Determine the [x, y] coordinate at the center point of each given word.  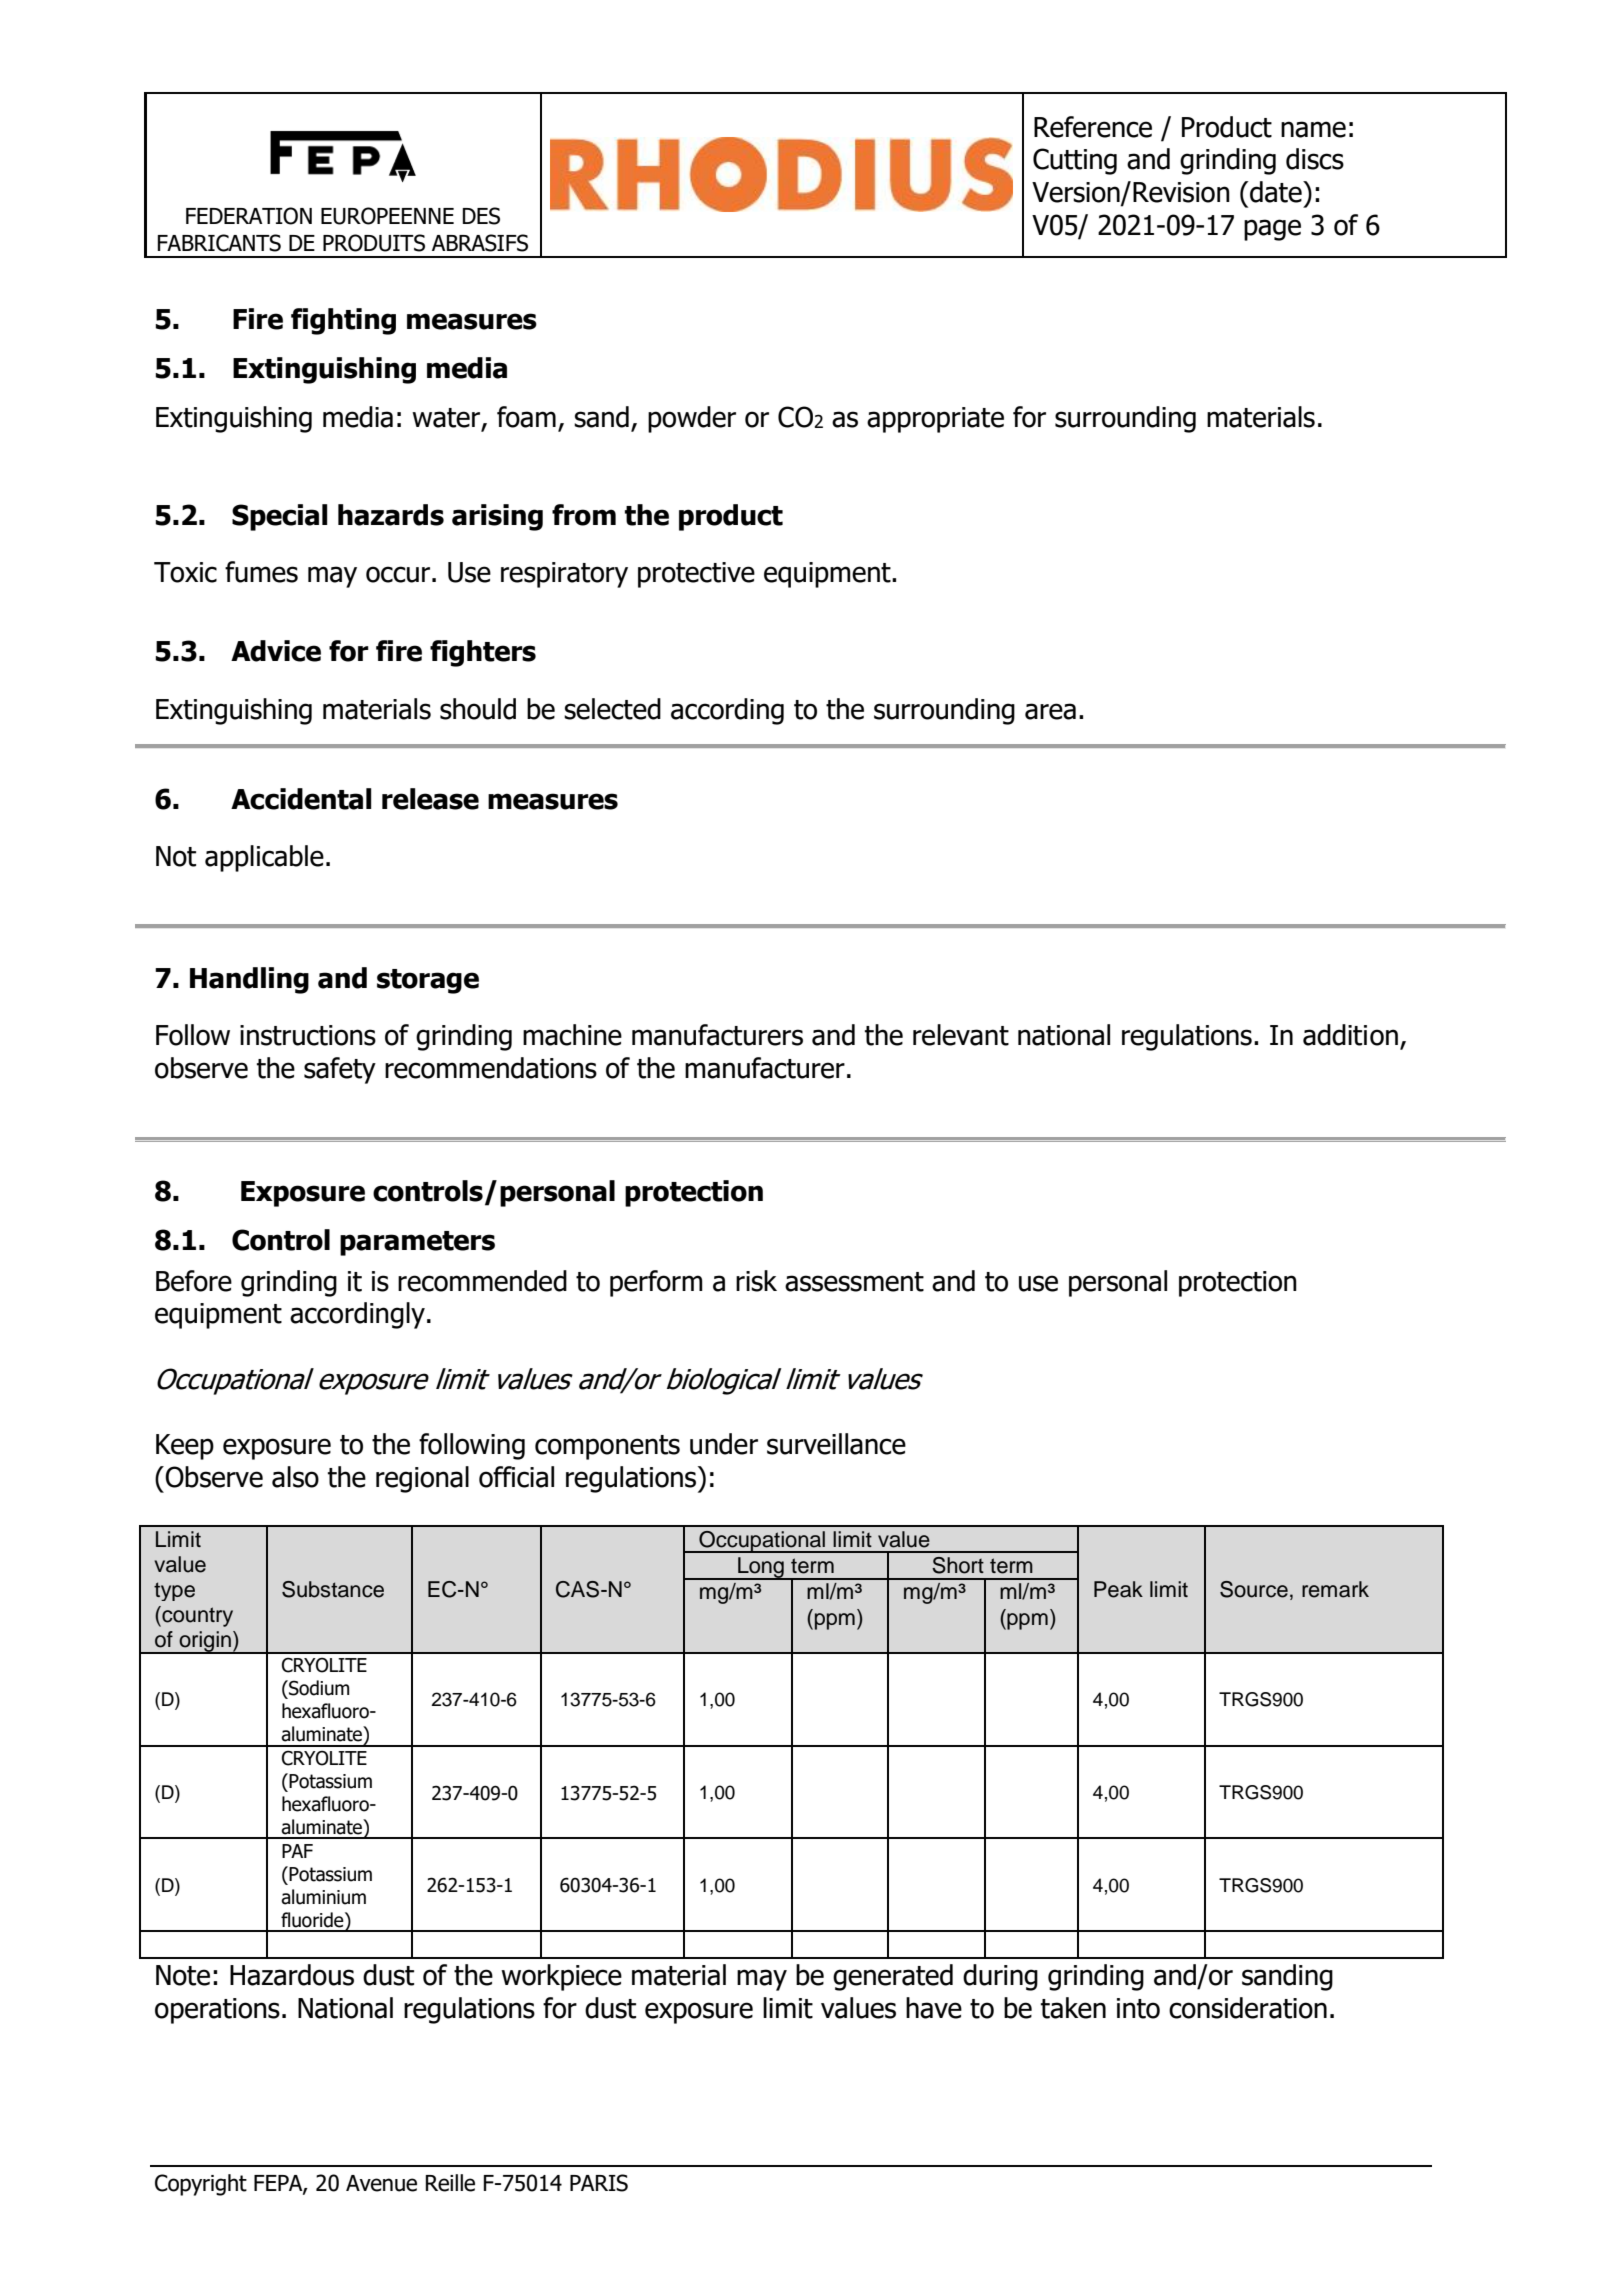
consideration [1248, 2008]
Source [1254, 1589]
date [1276, 192]
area [1050, 711]
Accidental [301, 799]
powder [692, 419]
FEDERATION [249, 216]
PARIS [599, 2183]
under [724, 1444]
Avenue [381, 2183]
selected [612, 709]
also [295, 1477]
